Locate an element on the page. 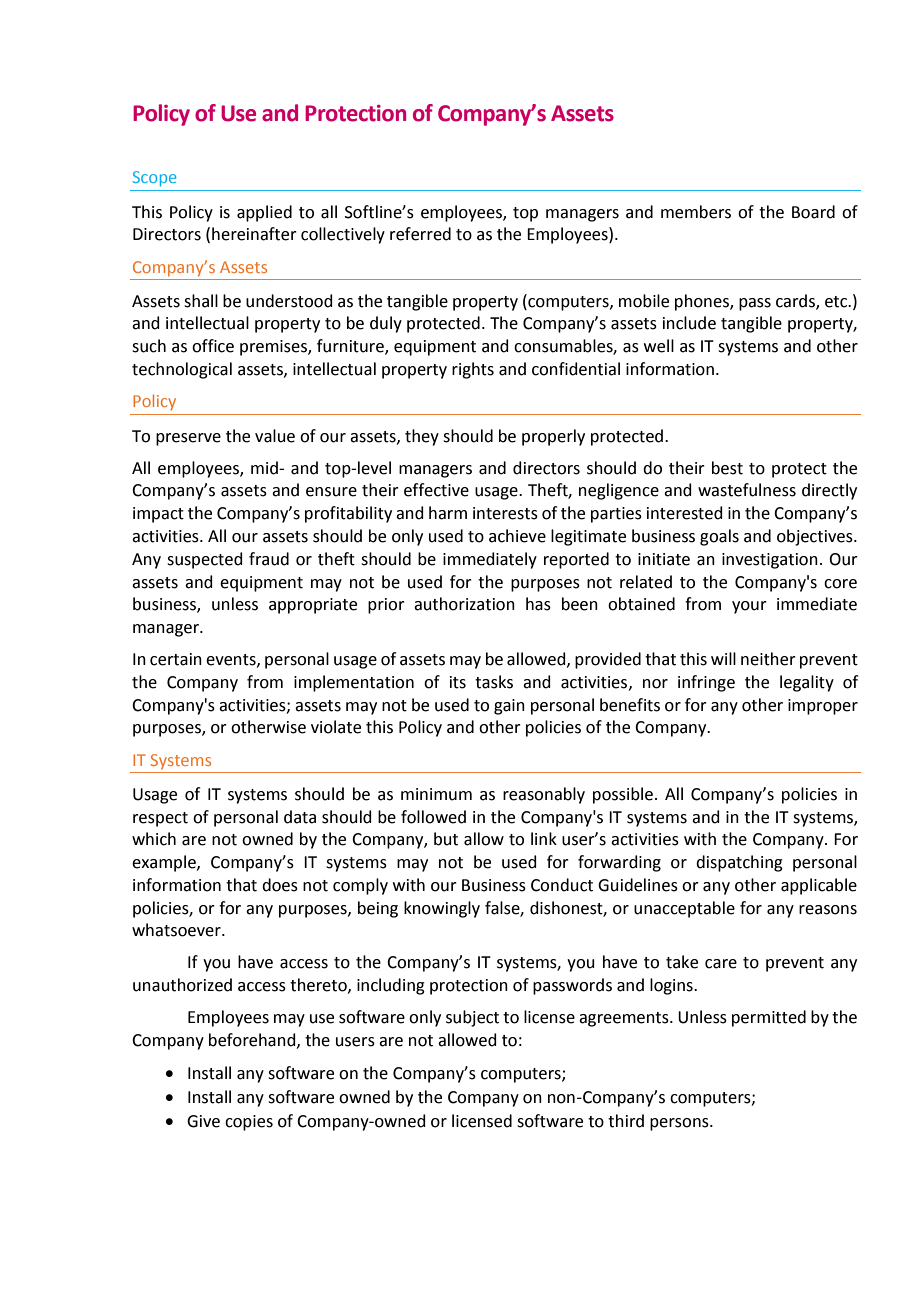  include is located at coordinates (689, 323).
